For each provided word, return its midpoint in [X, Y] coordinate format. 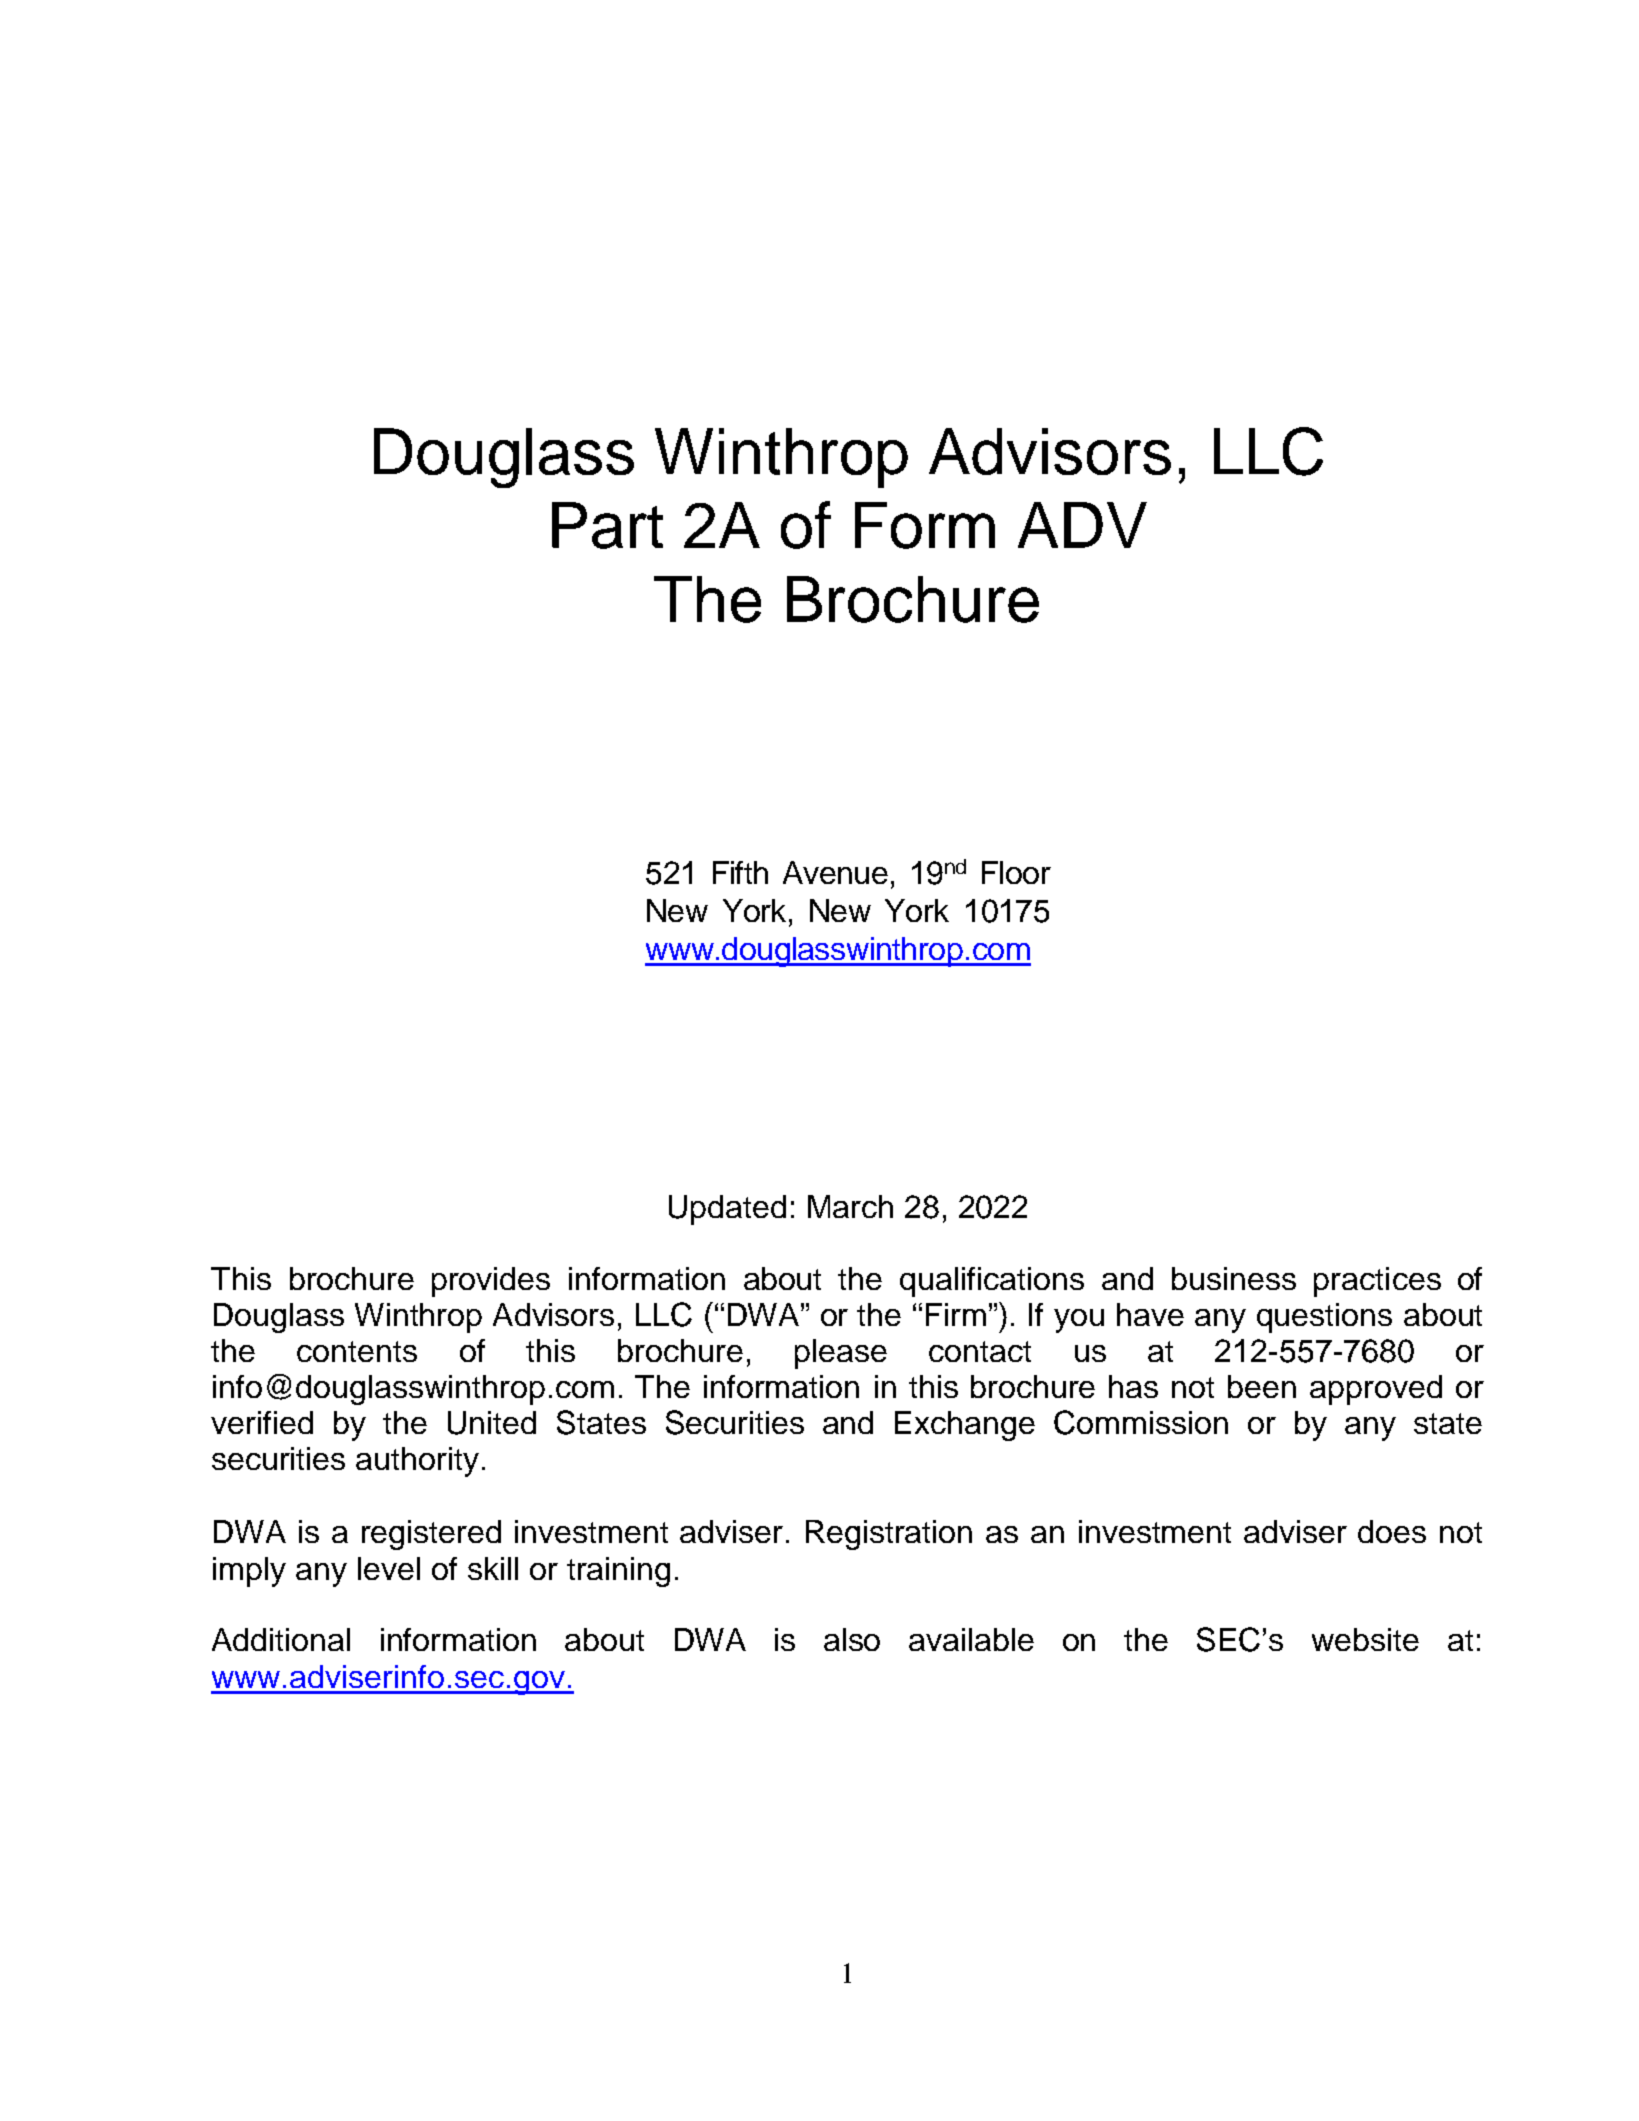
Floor [1016, 872]
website [1365, 1639]
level [389, 1568]
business [1234, 1278]
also [852, 1639]
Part [607, 525]
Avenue [835, 872]
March [850, 1206]
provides [491, 1282]
